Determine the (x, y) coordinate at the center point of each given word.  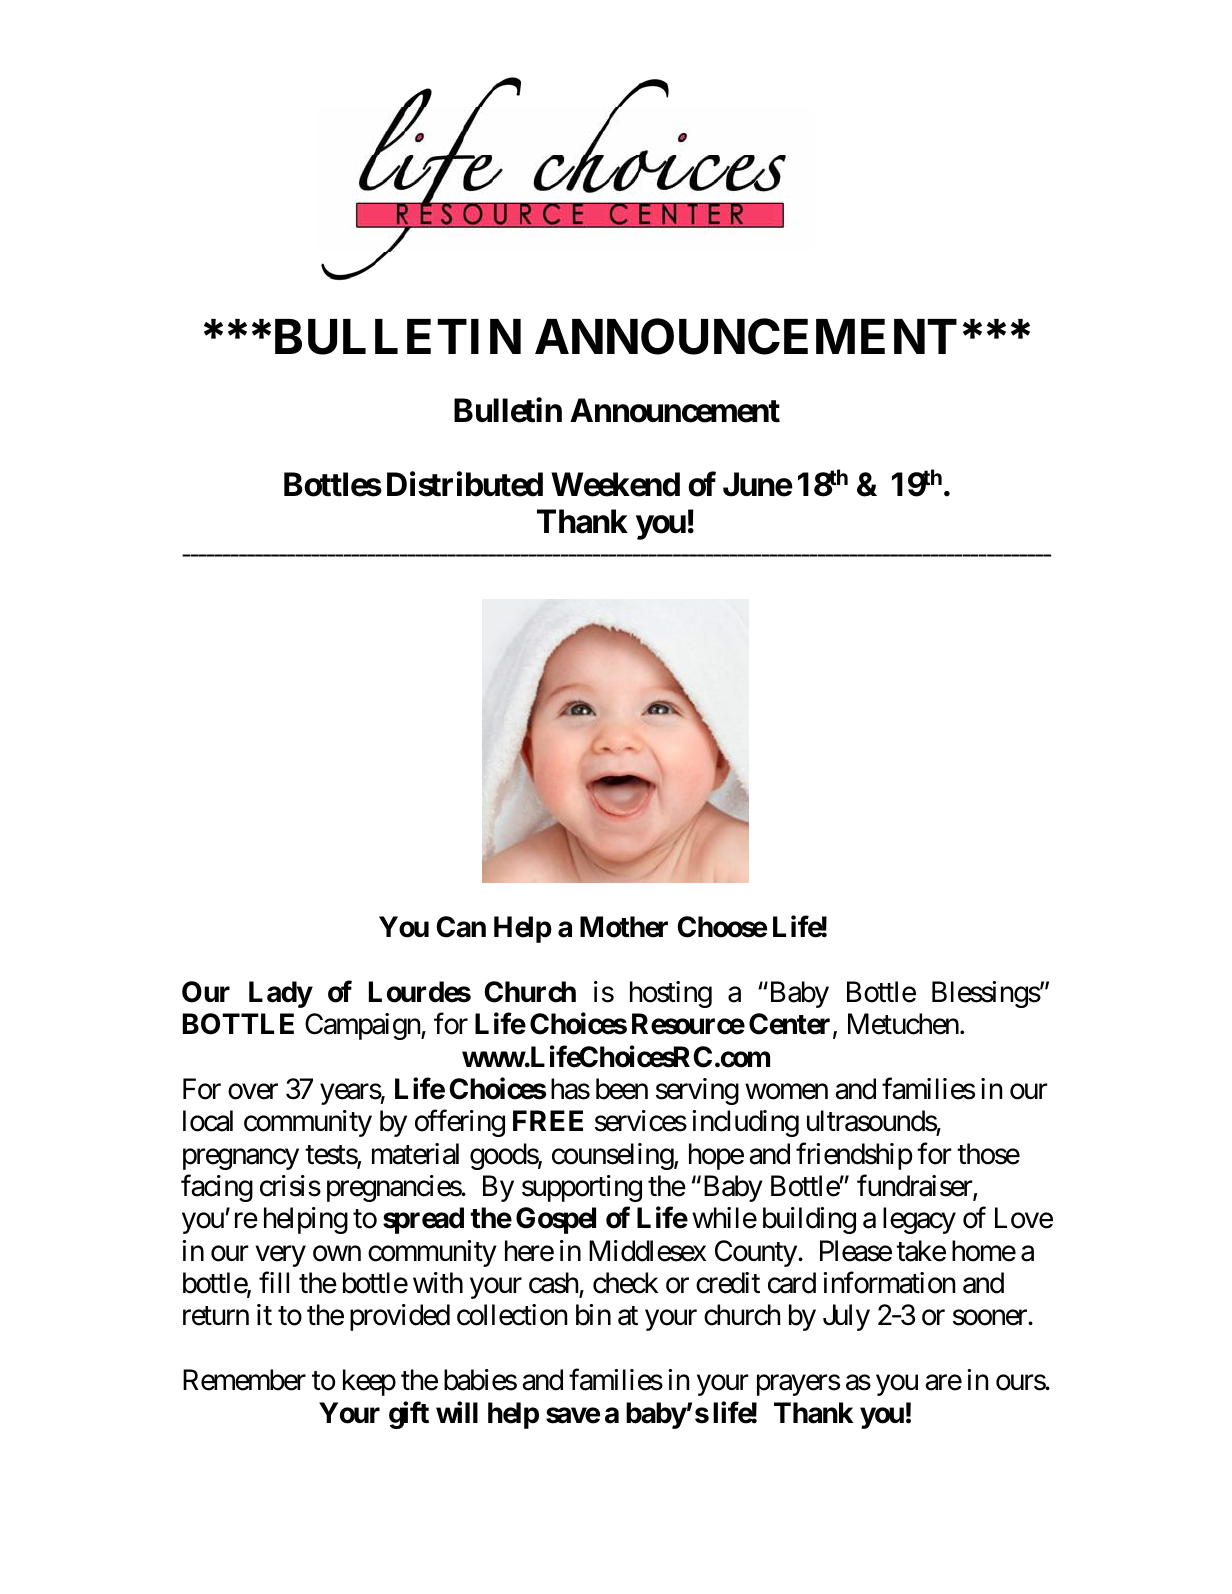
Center (791, 1025)
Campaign (363, 1026)
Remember (244, 1380)
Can (461, 927)
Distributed (465, 484)
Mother (624, 927)
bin (593, 1315)
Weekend (615, 485)
